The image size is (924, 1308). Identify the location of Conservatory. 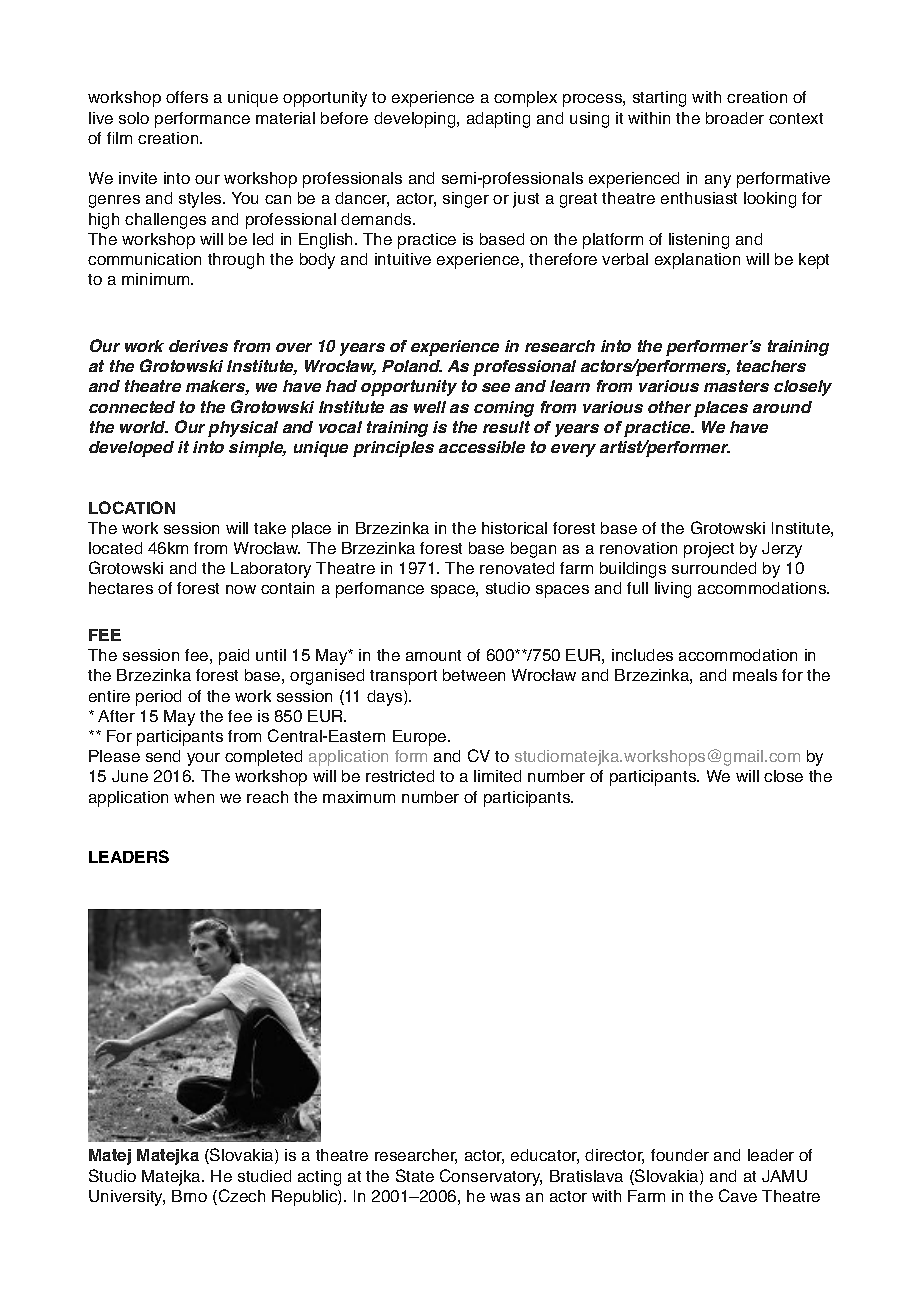
(491, 1177).
